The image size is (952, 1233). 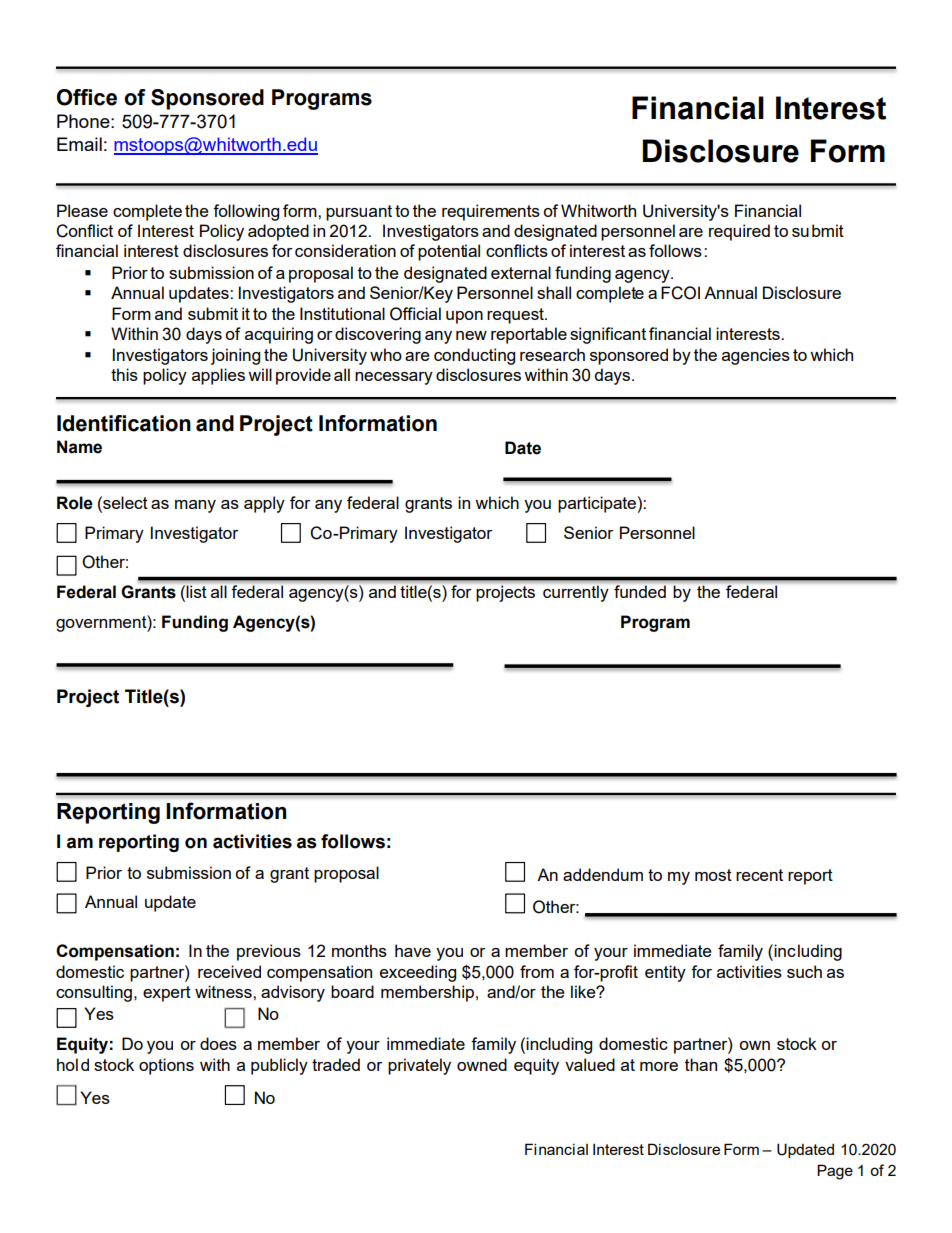 I want to click on requirements, so click(x=491, y=212).
